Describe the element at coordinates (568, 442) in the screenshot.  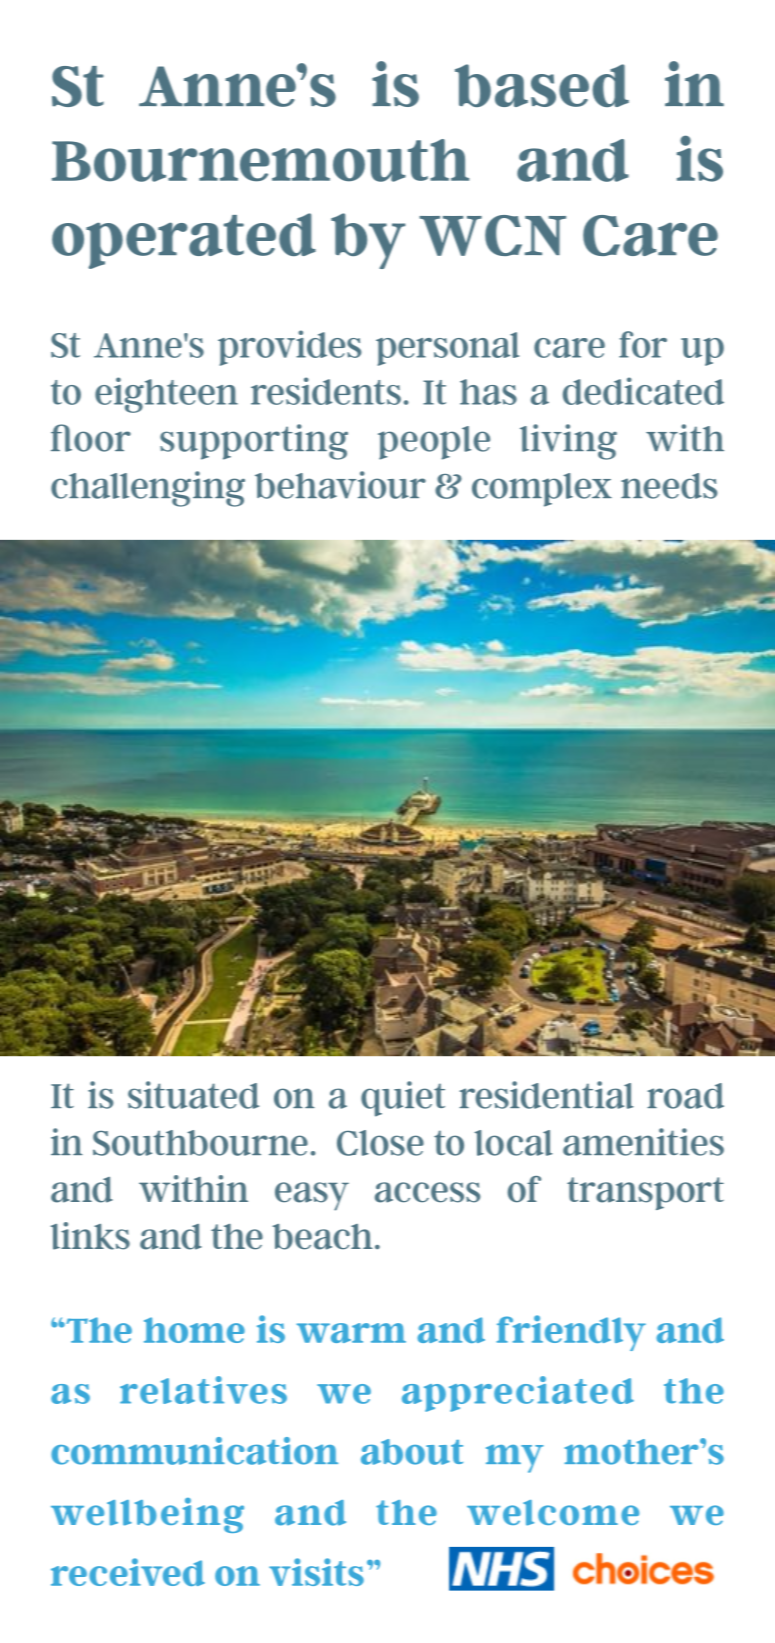
I see `living` at that location.
